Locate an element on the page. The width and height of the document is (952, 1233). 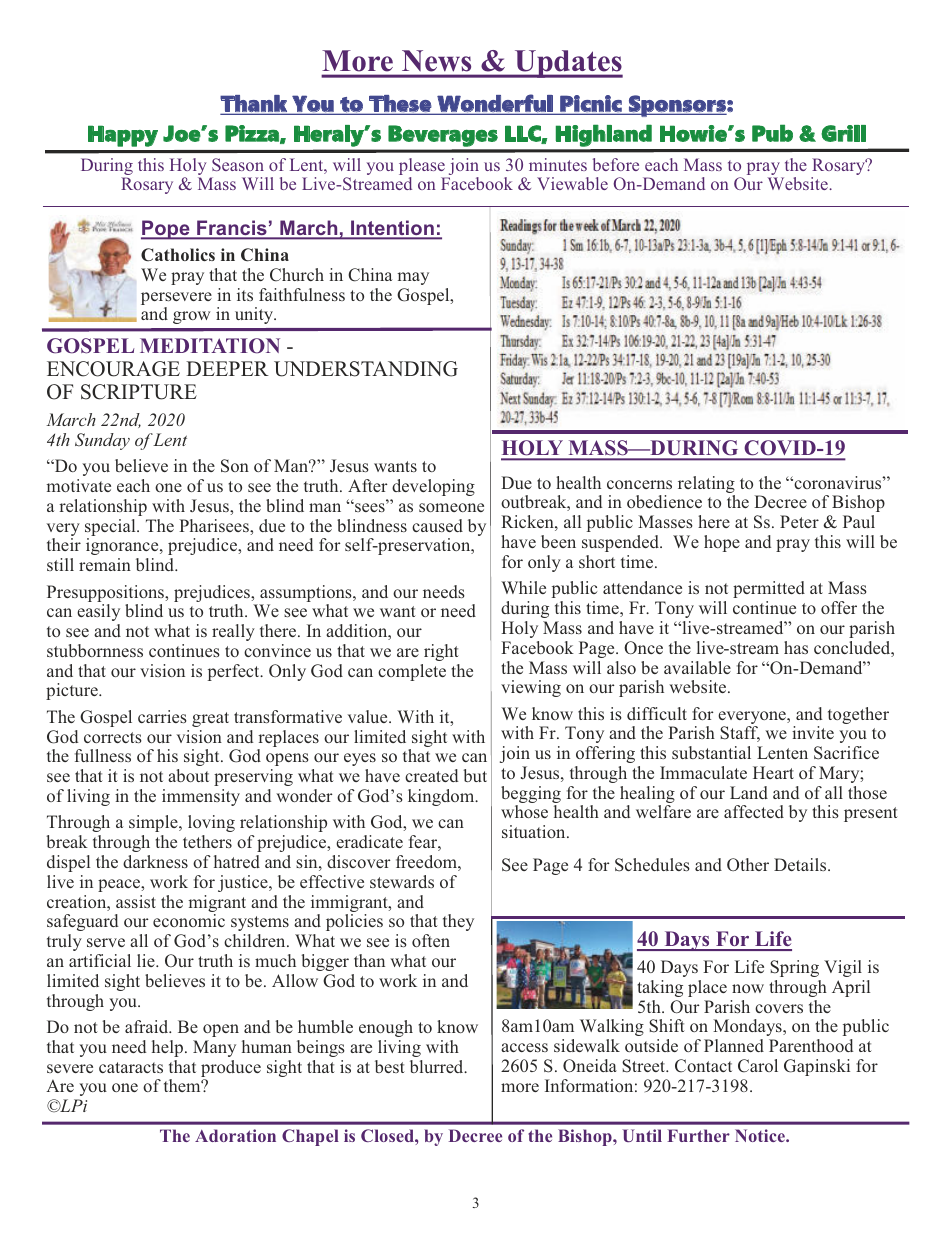
Grill is located at coordinates (843, 133).
